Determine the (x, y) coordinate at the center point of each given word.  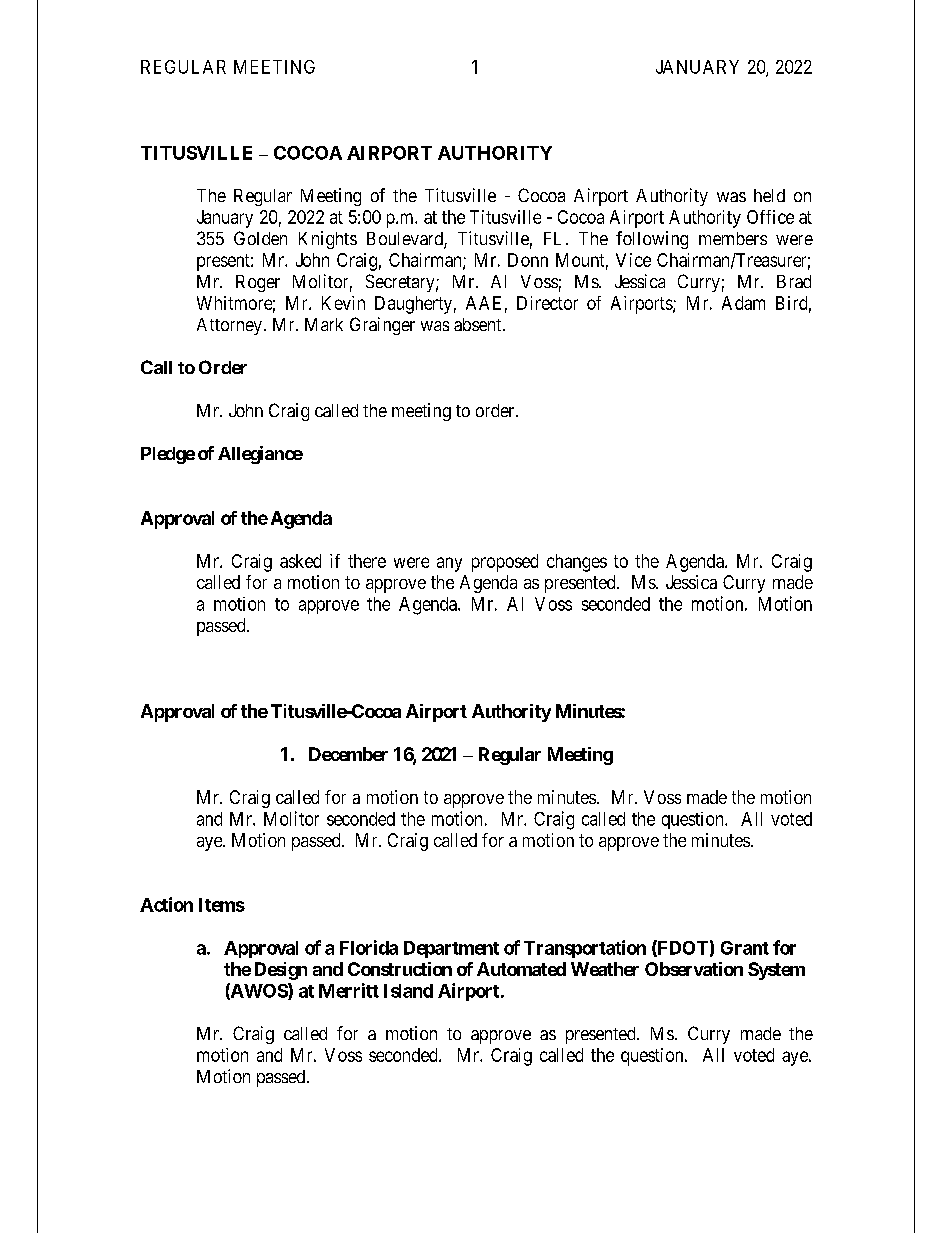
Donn (528, 260)
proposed (505, 563)
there (367, 561)
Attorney (229, 326)
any (449, 564)
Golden (260, 238)
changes (577, 563)
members (733, 238)
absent (479, 324)
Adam (743, 303)
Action (166, 904)
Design (281, 971)
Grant (745, 948)
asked (300, 561)
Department (451, 949)
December (348, 754)
